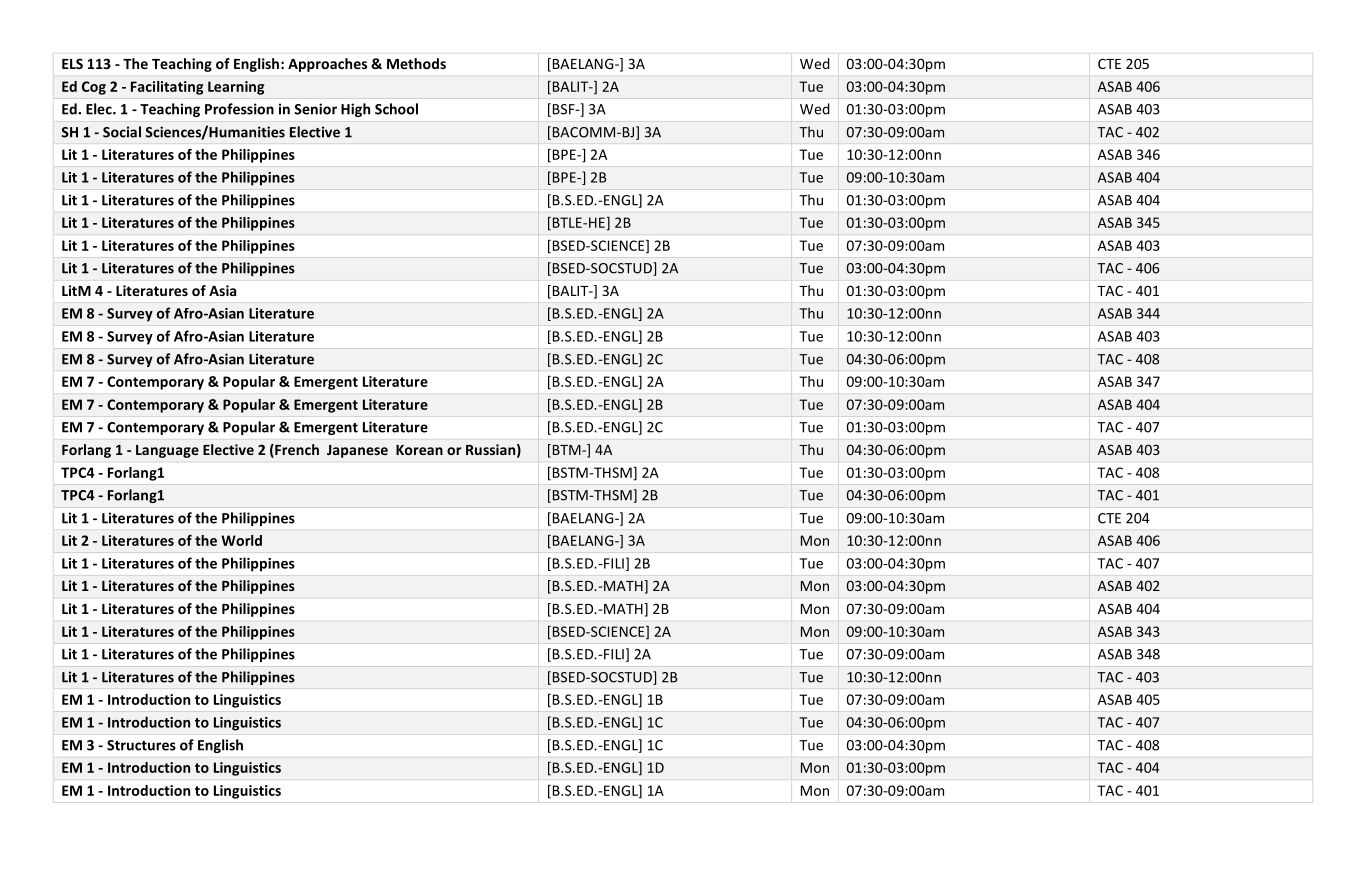 The height and width of the page is (872, 1372). Describe the element at coordinates (563, 110) in the page. I see `BSF` at that location.
